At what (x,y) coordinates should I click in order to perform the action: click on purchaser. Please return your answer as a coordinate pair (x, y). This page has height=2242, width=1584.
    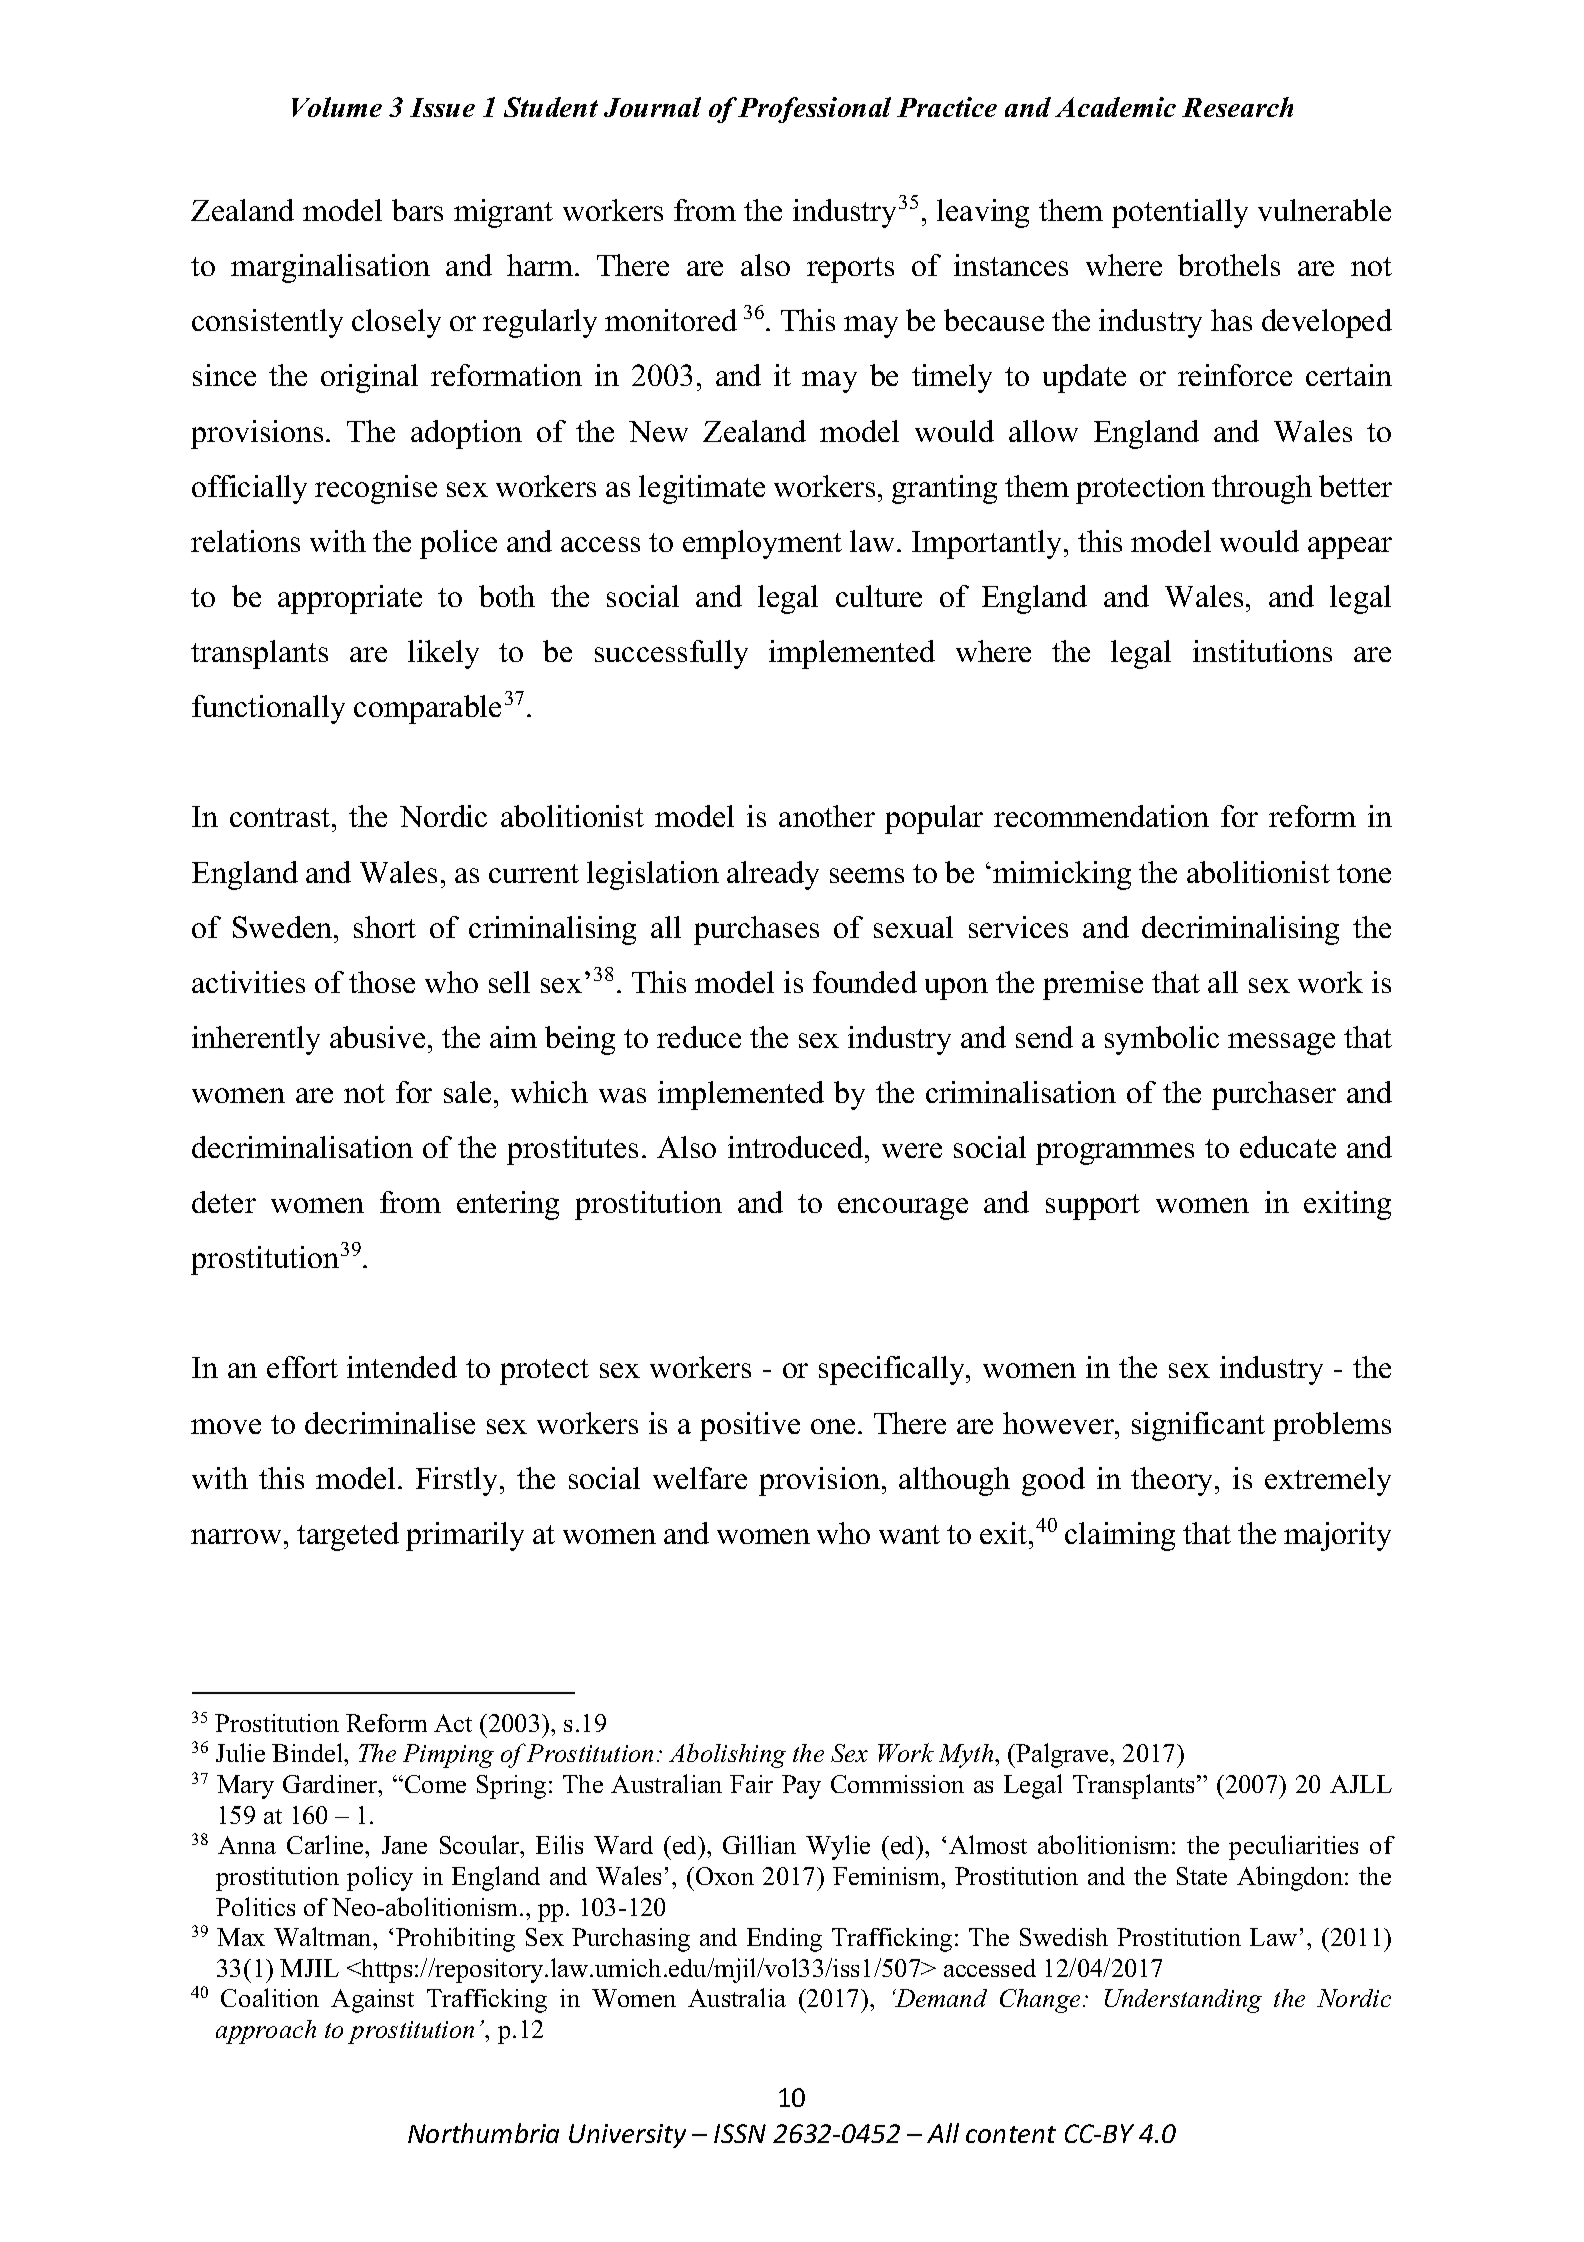
    Looking at the image, I should click on (1274, 1095).
